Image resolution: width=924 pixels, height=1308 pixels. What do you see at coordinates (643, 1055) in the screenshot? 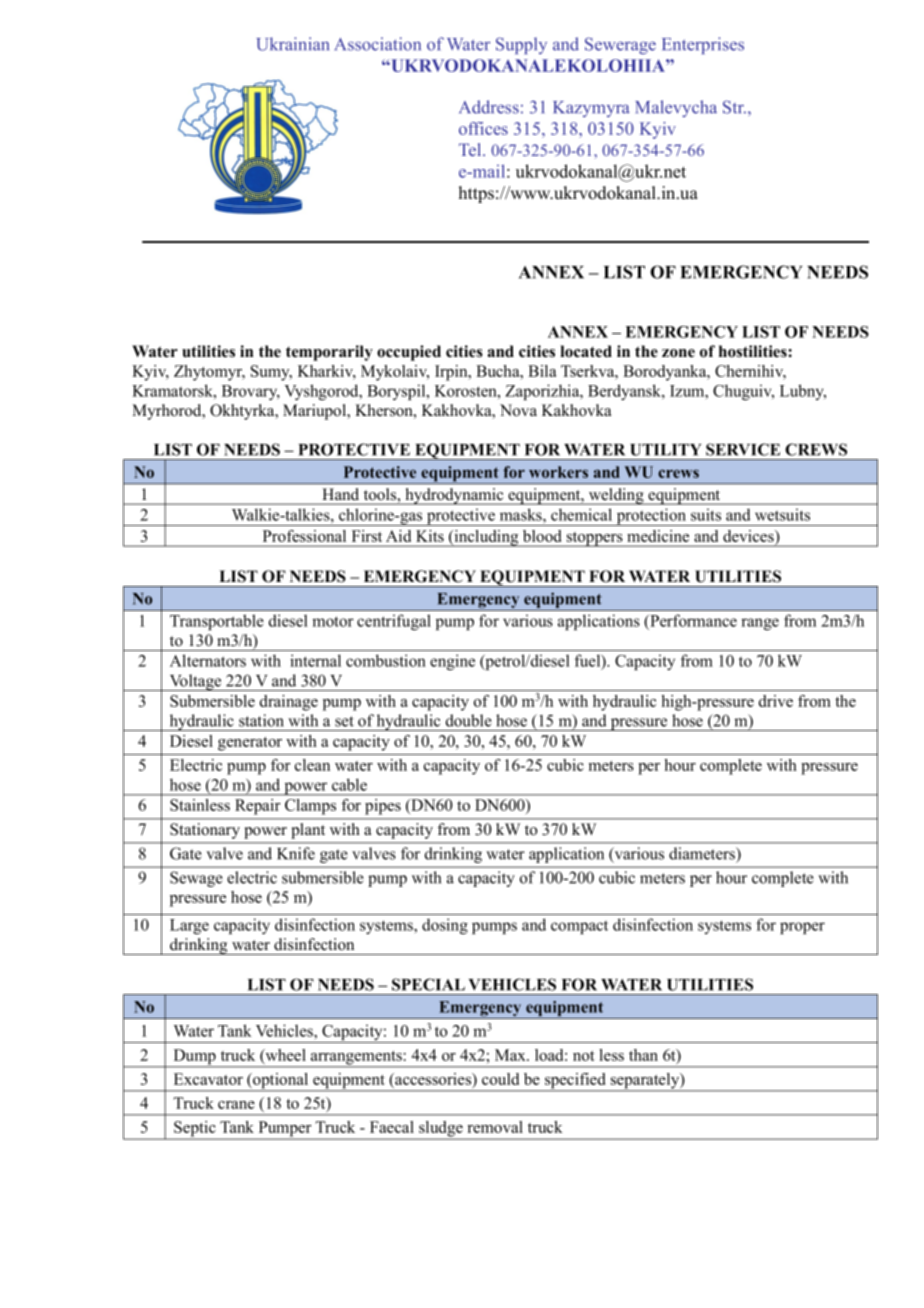
I see `than` at bounding box center [643, 1055].
